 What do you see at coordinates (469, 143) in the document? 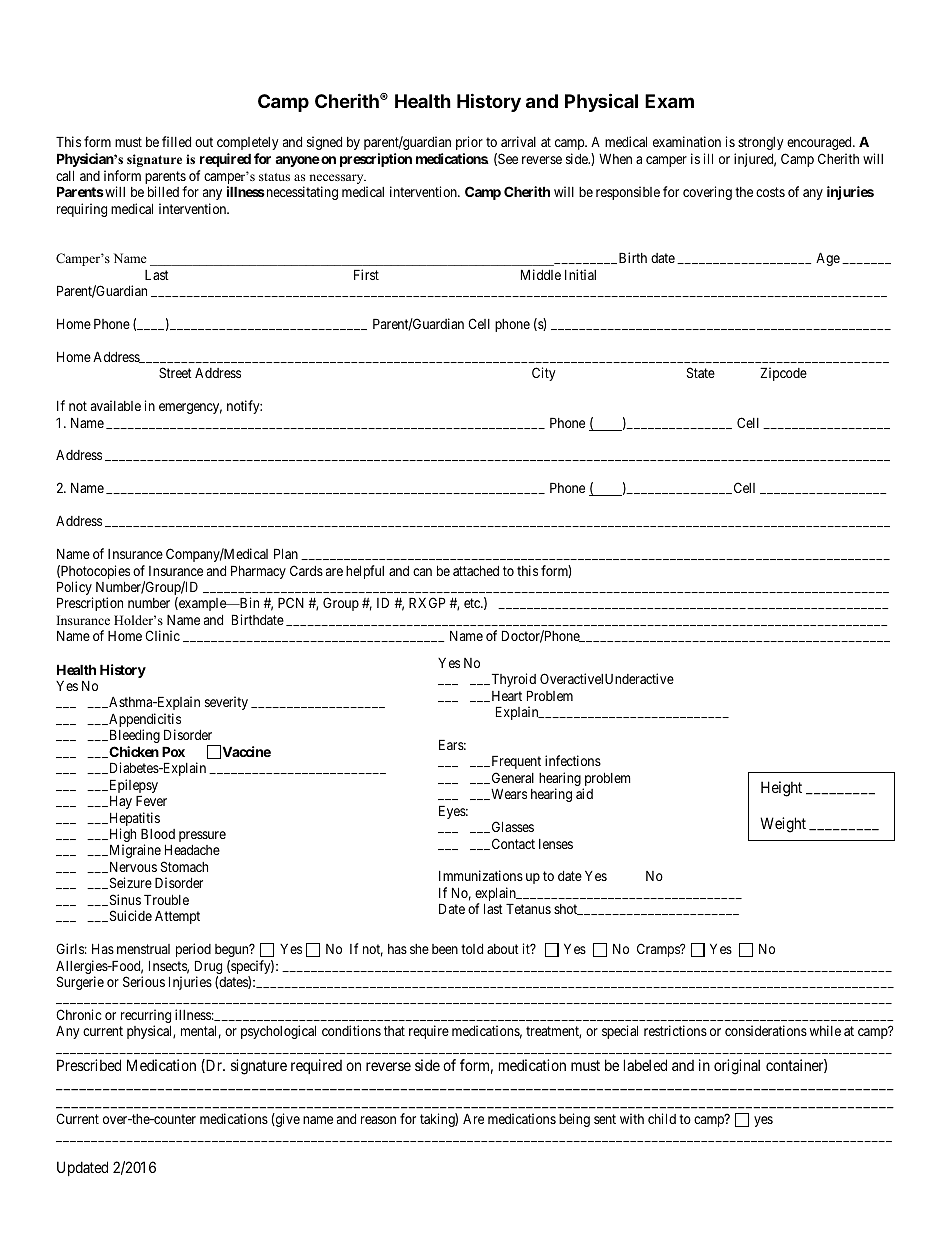
I see `prior` at bounding box center [469, 143].
